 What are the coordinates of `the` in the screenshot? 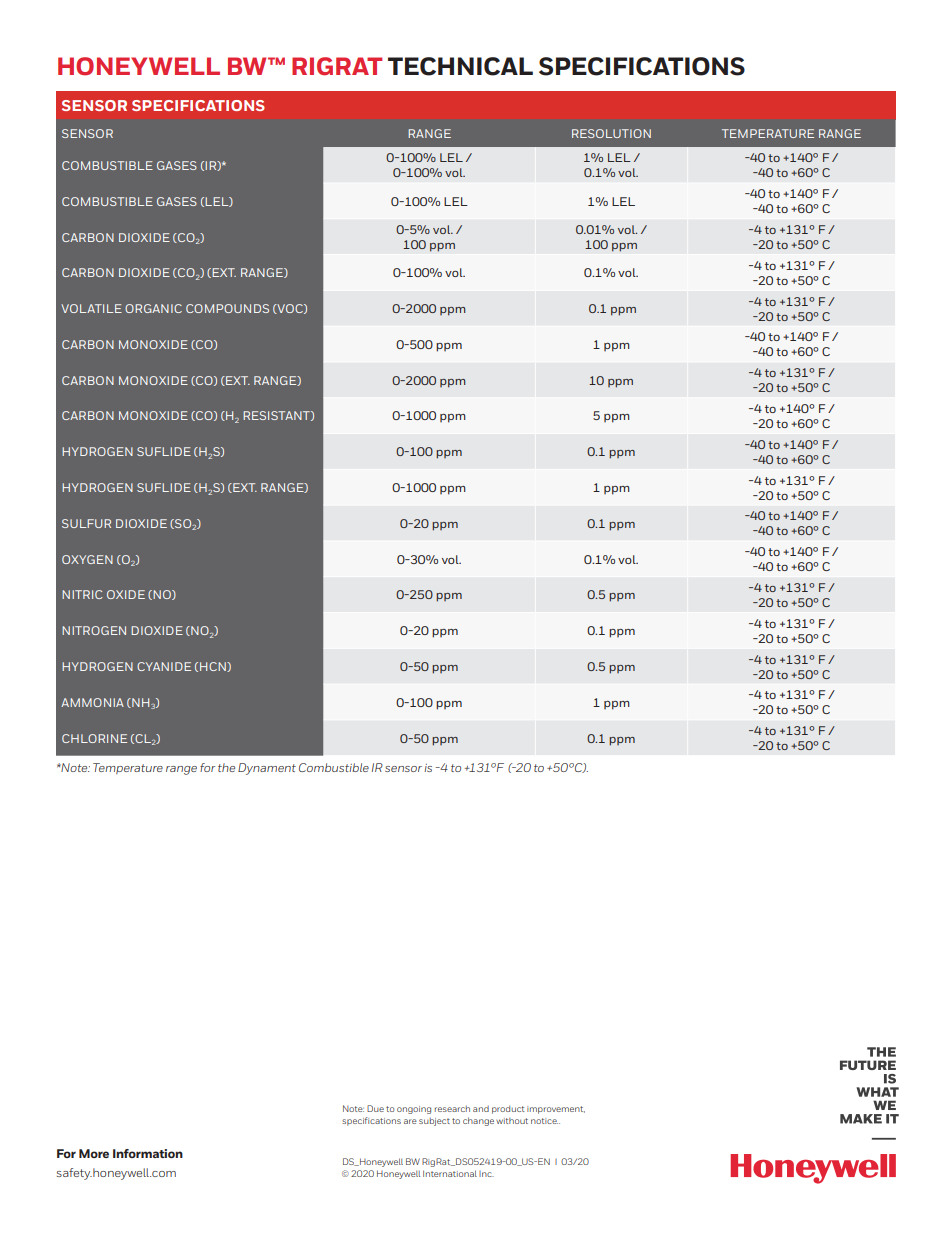 It's located at (226, 767).
